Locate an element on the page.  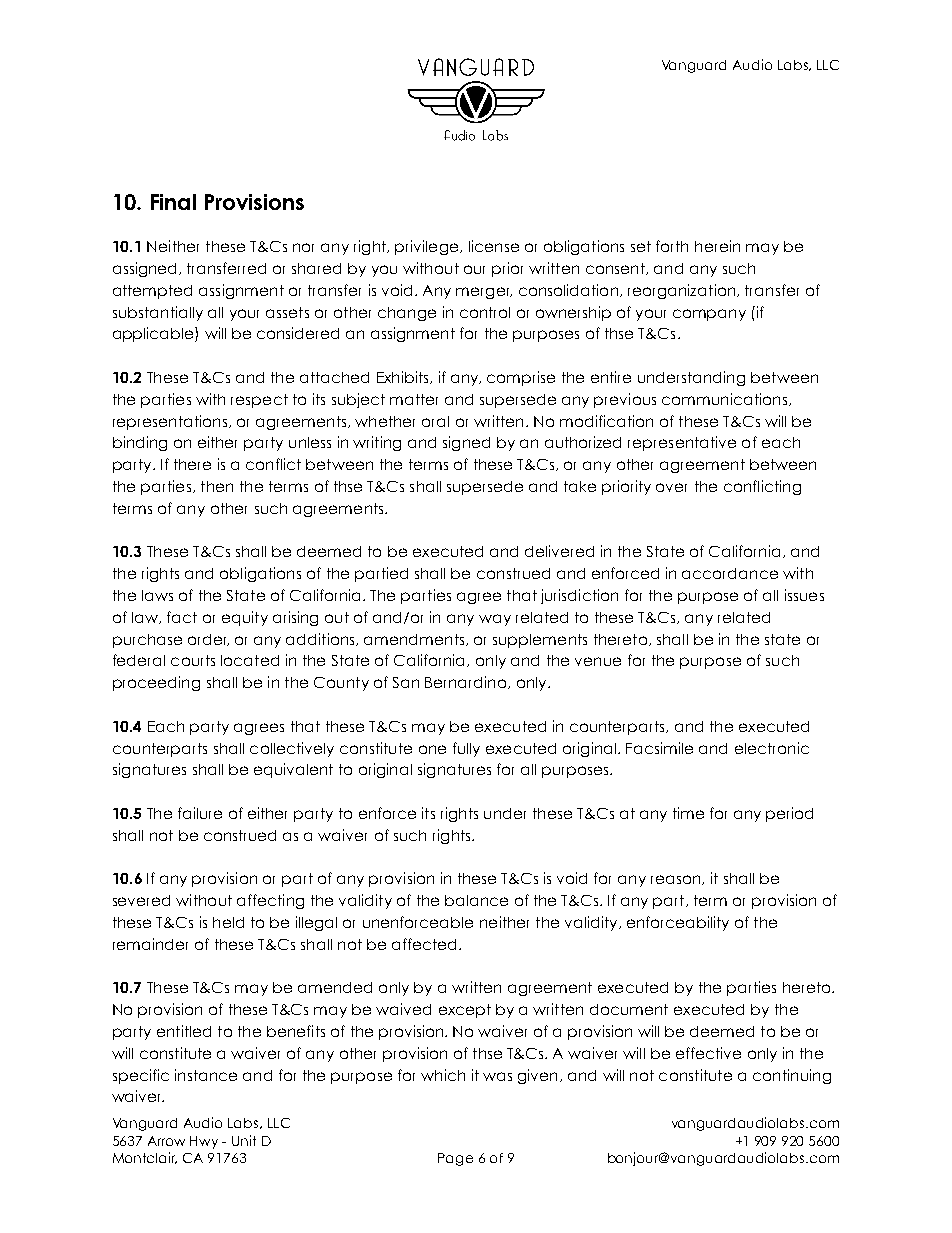
electronic is located at coordinates (772, 748).
